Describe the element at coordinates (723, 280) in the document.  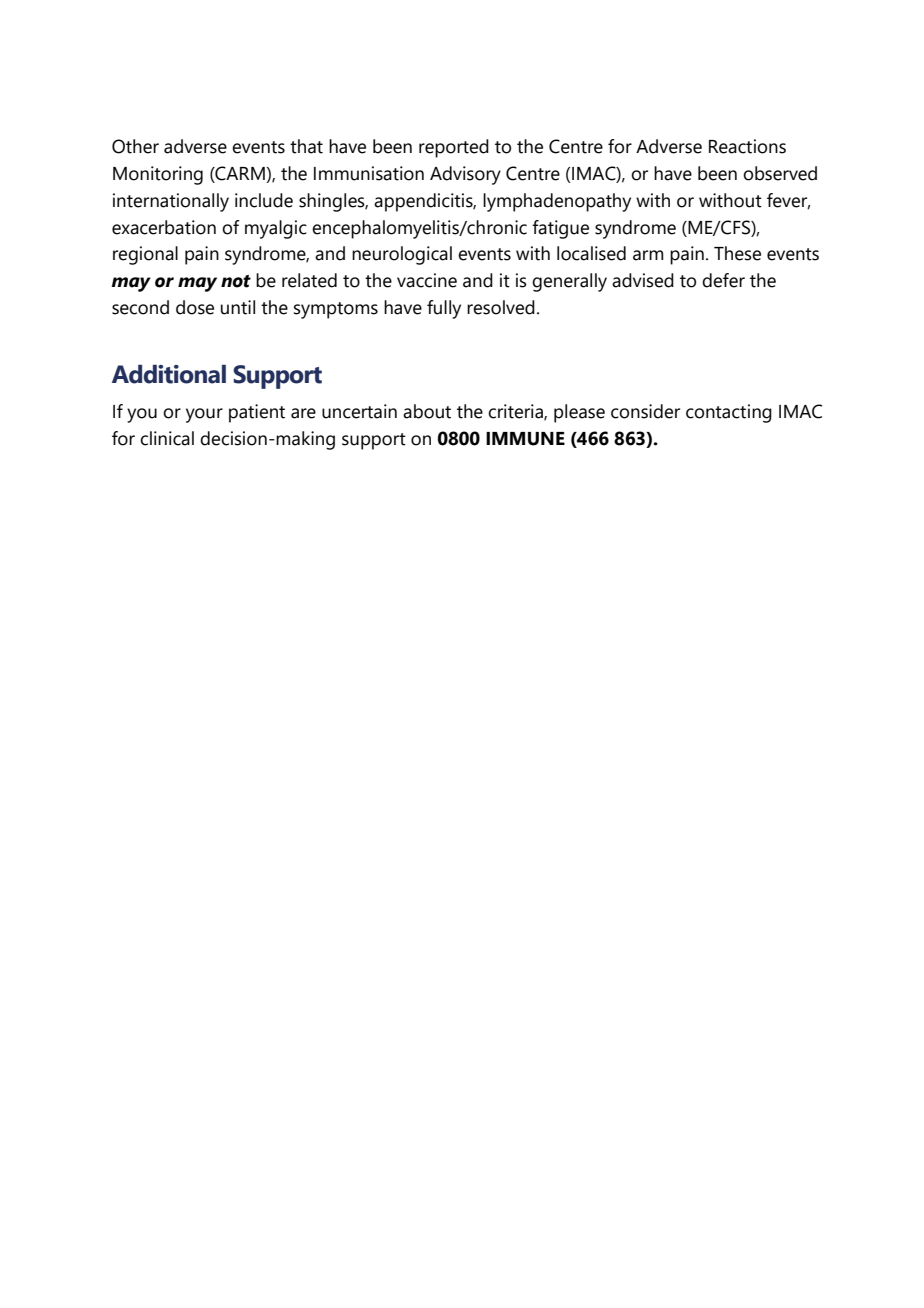
I see `defer` at that location.
